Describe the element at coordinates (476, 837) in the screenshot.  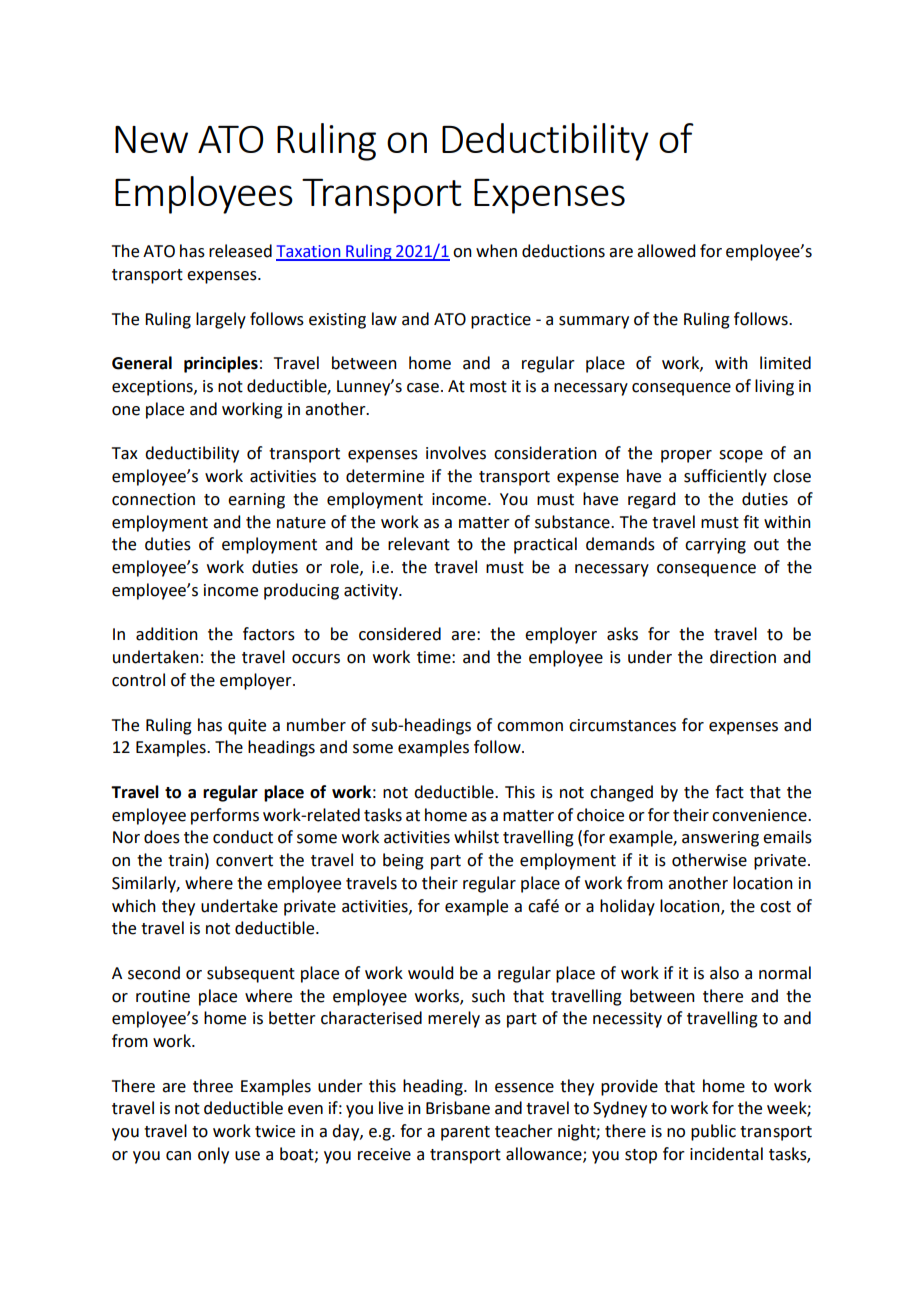
I see `whilst` at that location.
